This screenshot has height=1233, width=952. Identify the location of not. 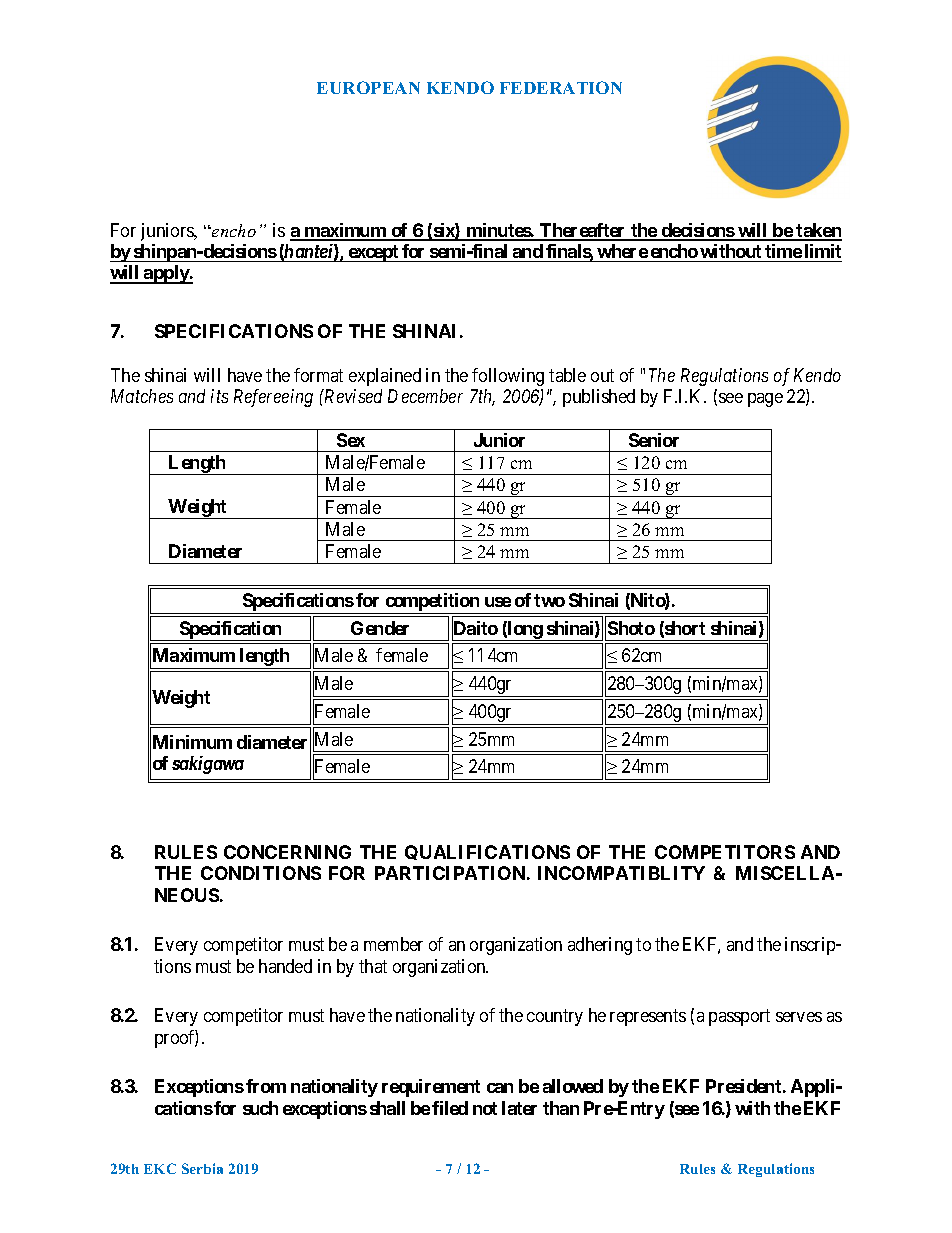
(485, 1108).
